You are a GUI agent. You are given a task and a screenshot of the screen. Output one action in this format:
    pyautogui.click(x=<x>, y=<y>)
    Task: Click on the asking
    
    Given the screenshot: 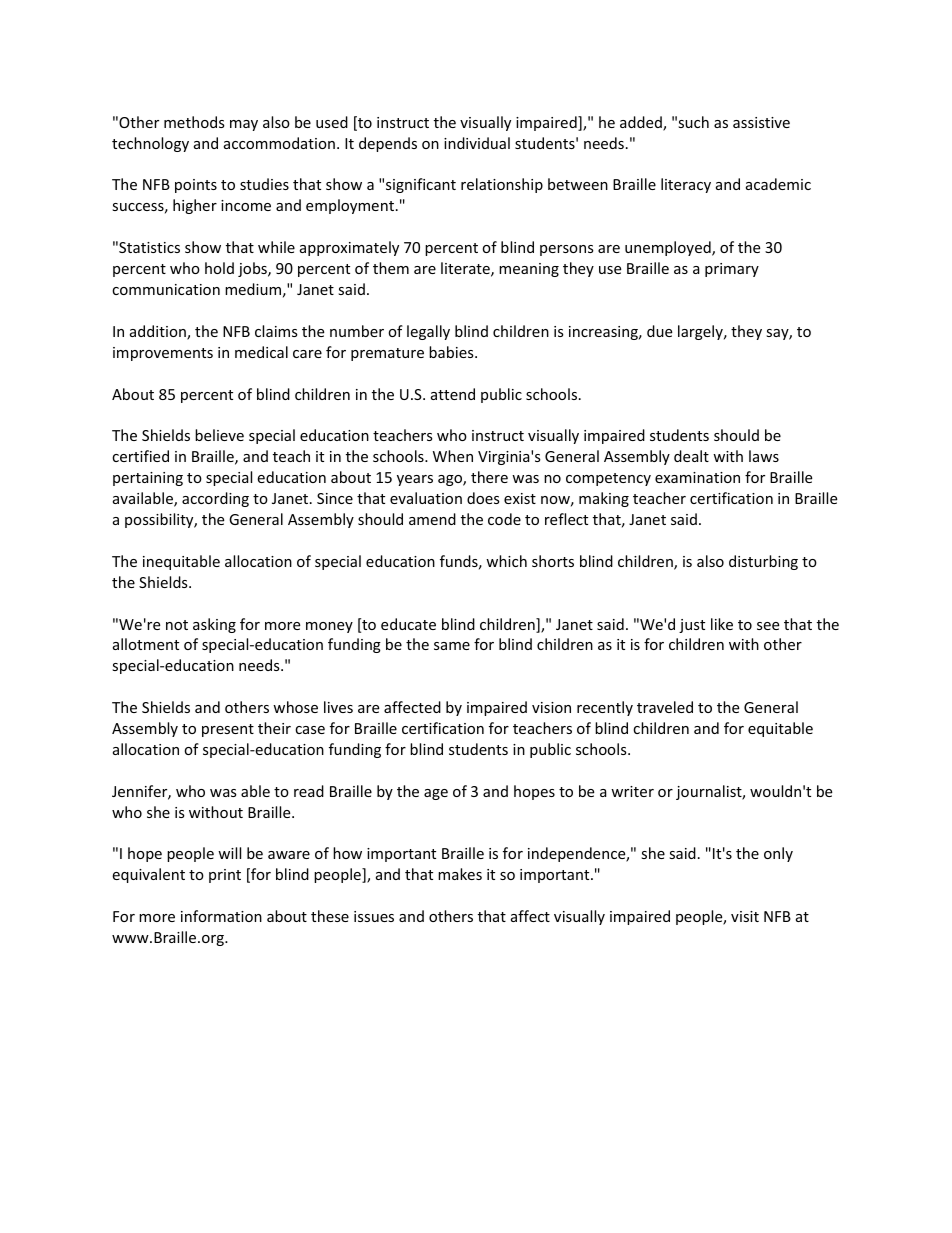 What is the action you would take?
    pyautogui.click(x=214, y=625)
